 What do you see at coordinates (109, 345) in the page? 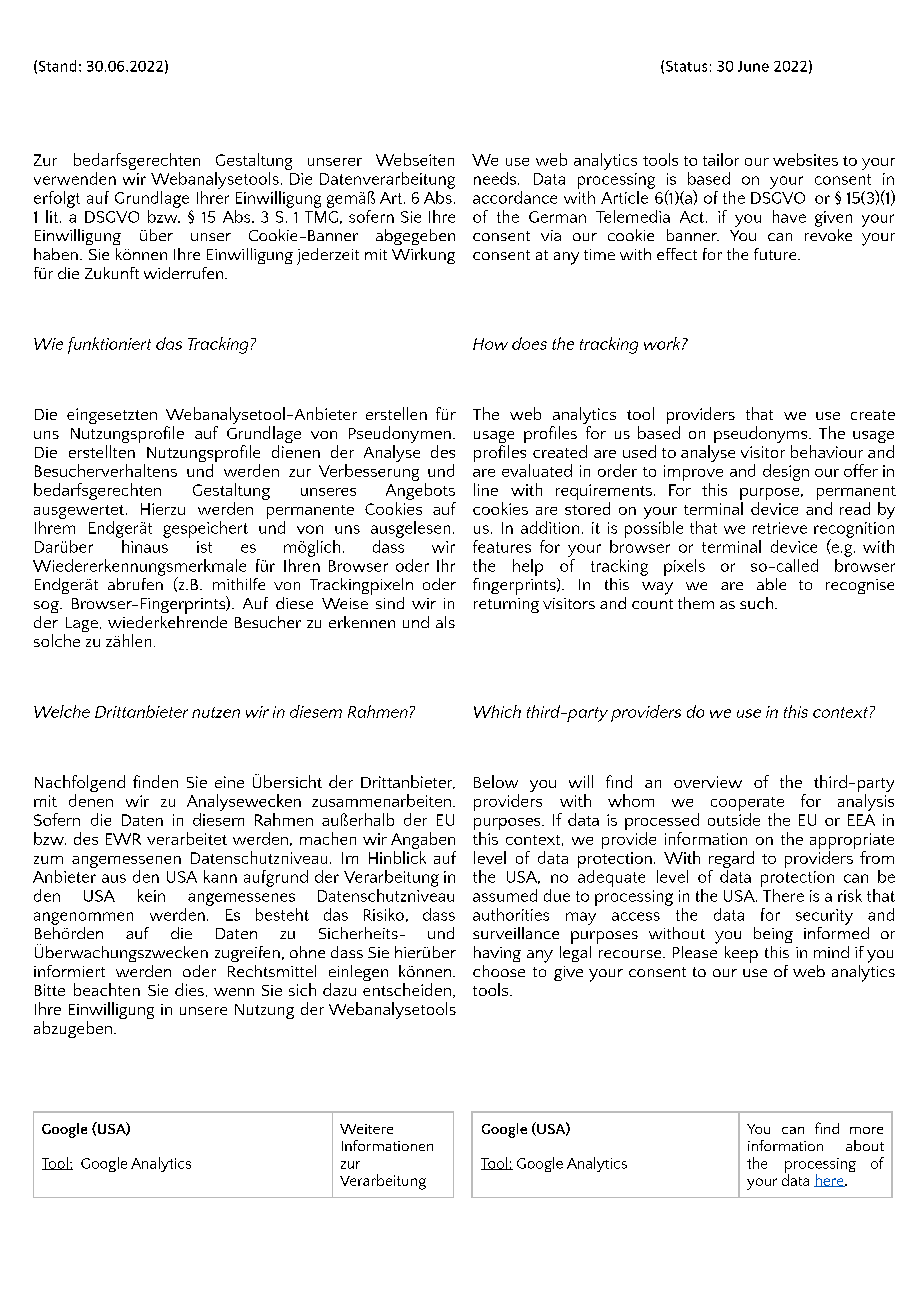
I see `funktioniert` at bounding box center [109, 345].
